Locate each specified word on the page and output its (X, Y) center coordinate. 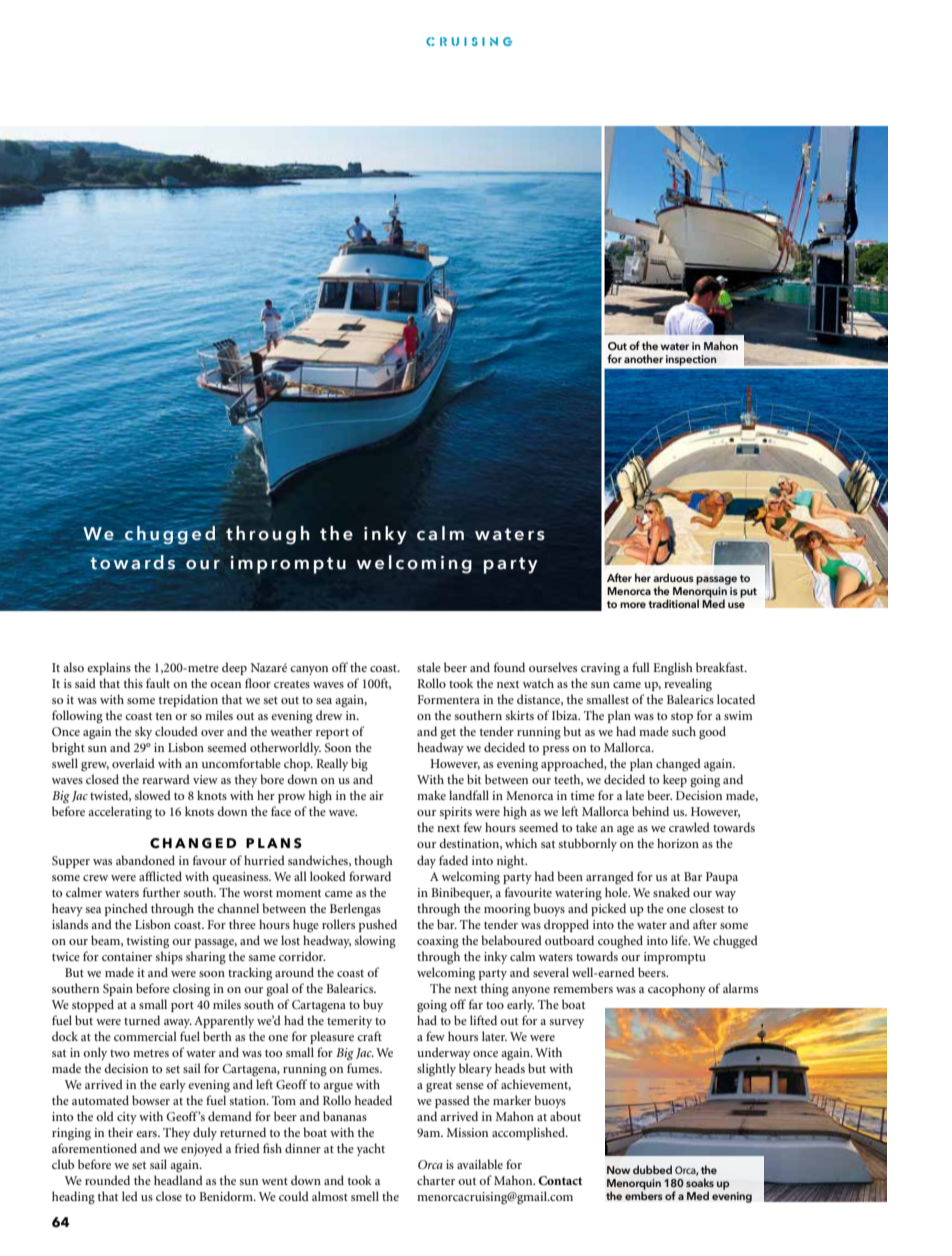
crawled (689, 827)
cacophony (677, 989)
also (73, 667)
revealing (688, 685)
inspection (691, 360)
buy (373, 1005)
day (426, 861)
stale (429, 667)
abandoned (145, 860)
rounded (107, 1180)
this (133, 683)
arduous (673, 577)
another (643, 358)
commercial (145, 1036)
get (448, 734)
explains (109, 668)
